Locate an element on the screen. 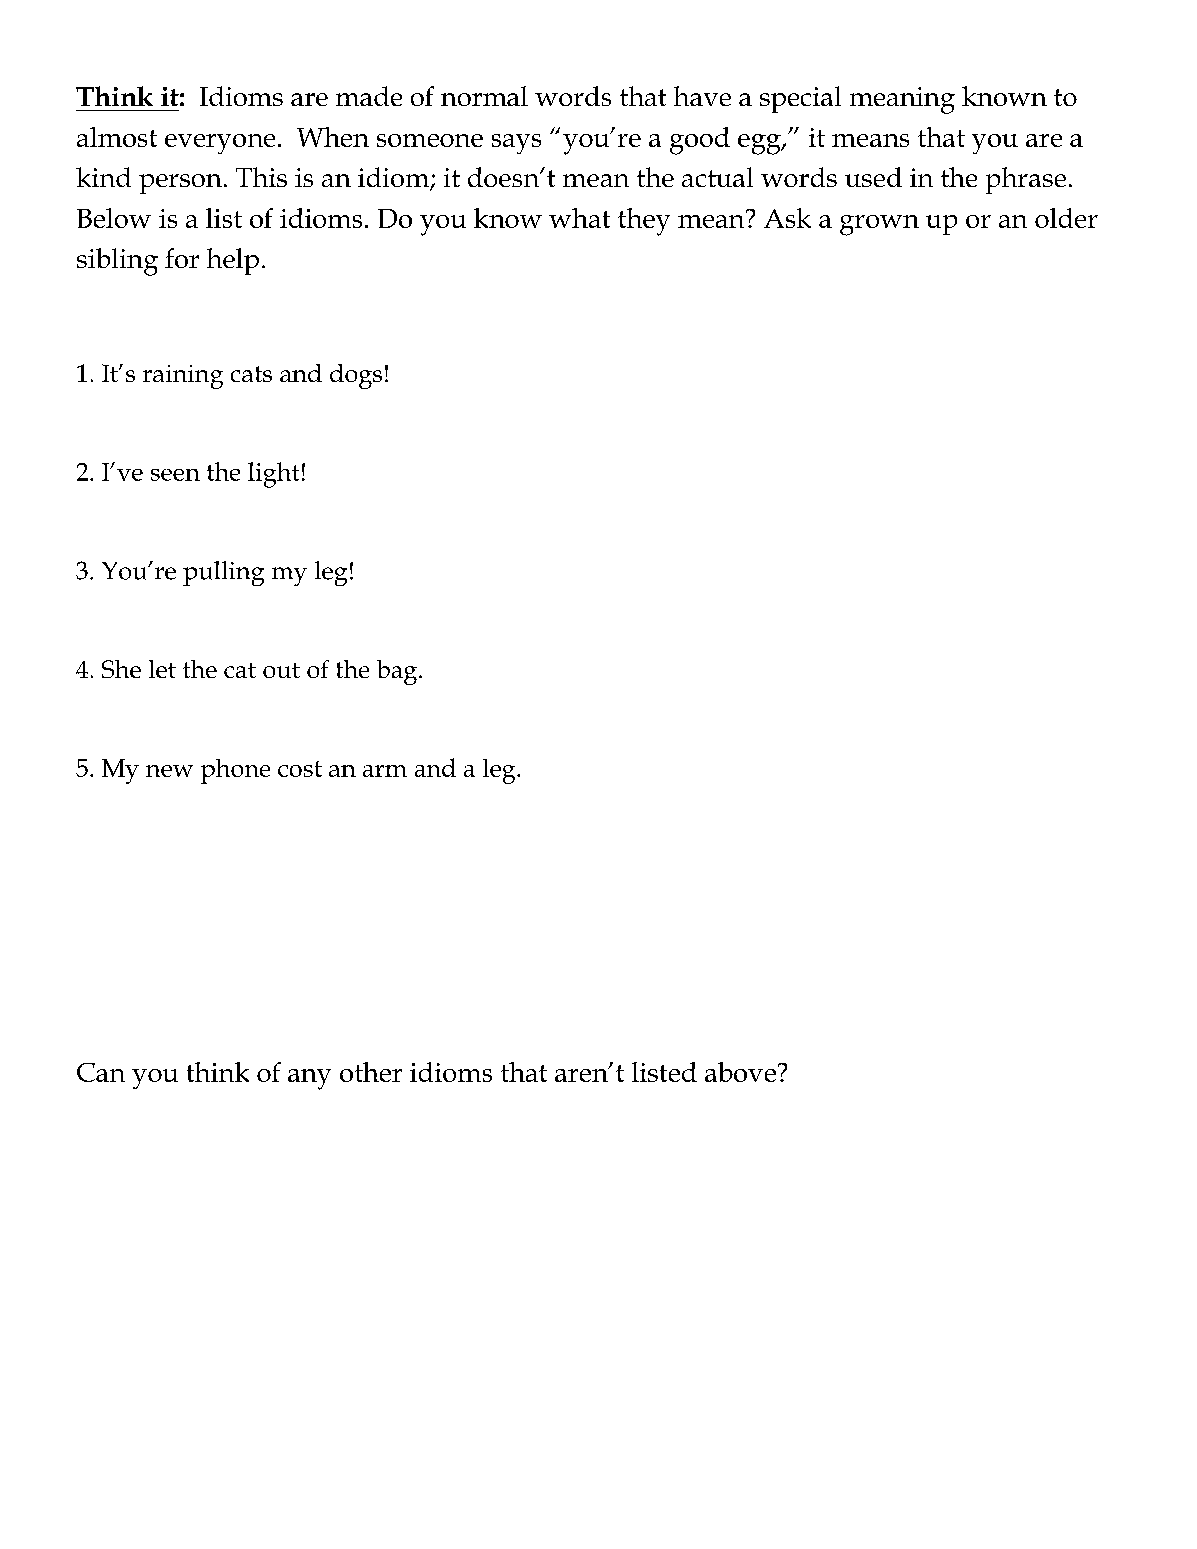  phone is located at coordinates (235, 771).
